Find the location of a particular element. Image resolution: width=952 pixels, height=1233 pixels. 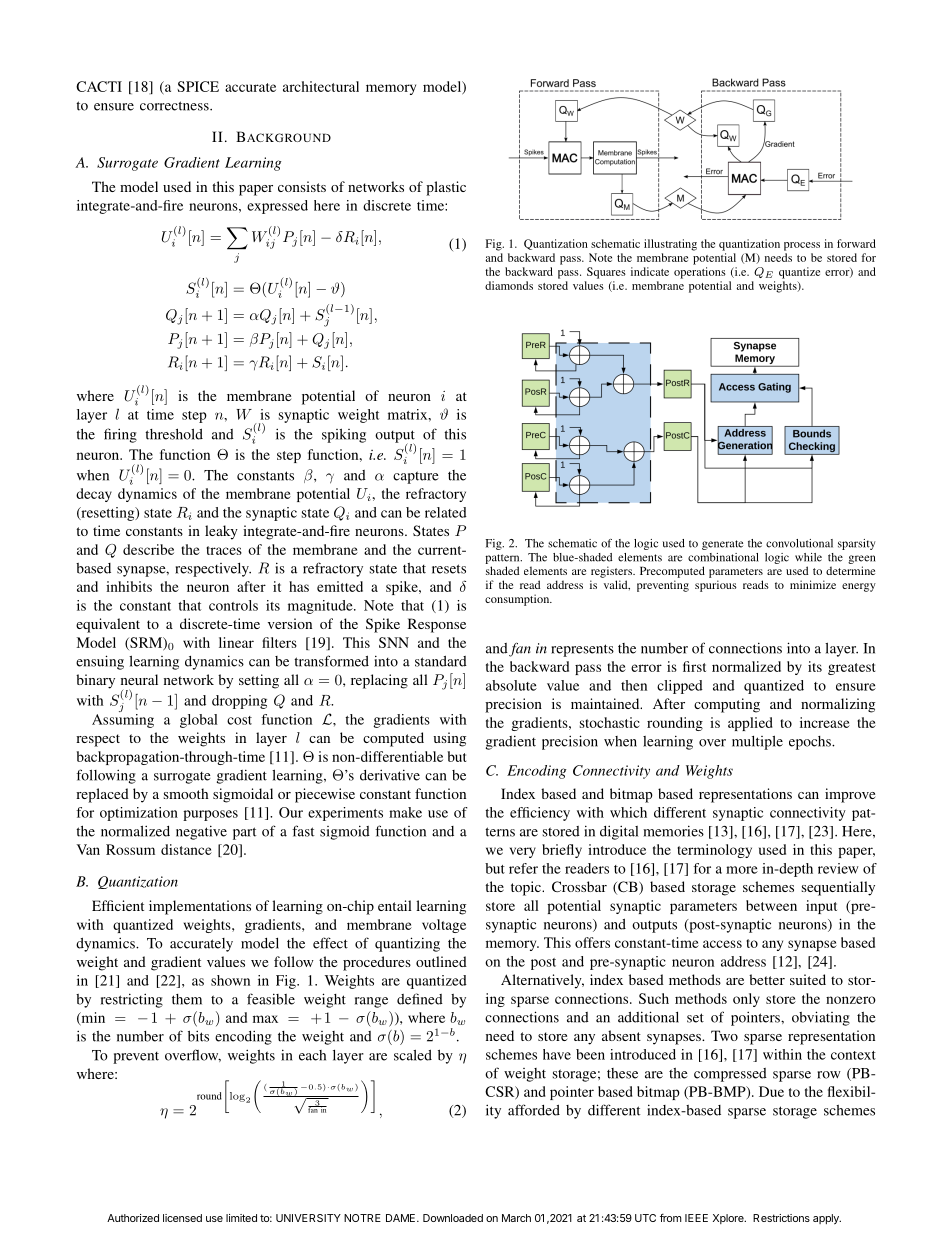

plastic is located at coordinates (446, 188).
